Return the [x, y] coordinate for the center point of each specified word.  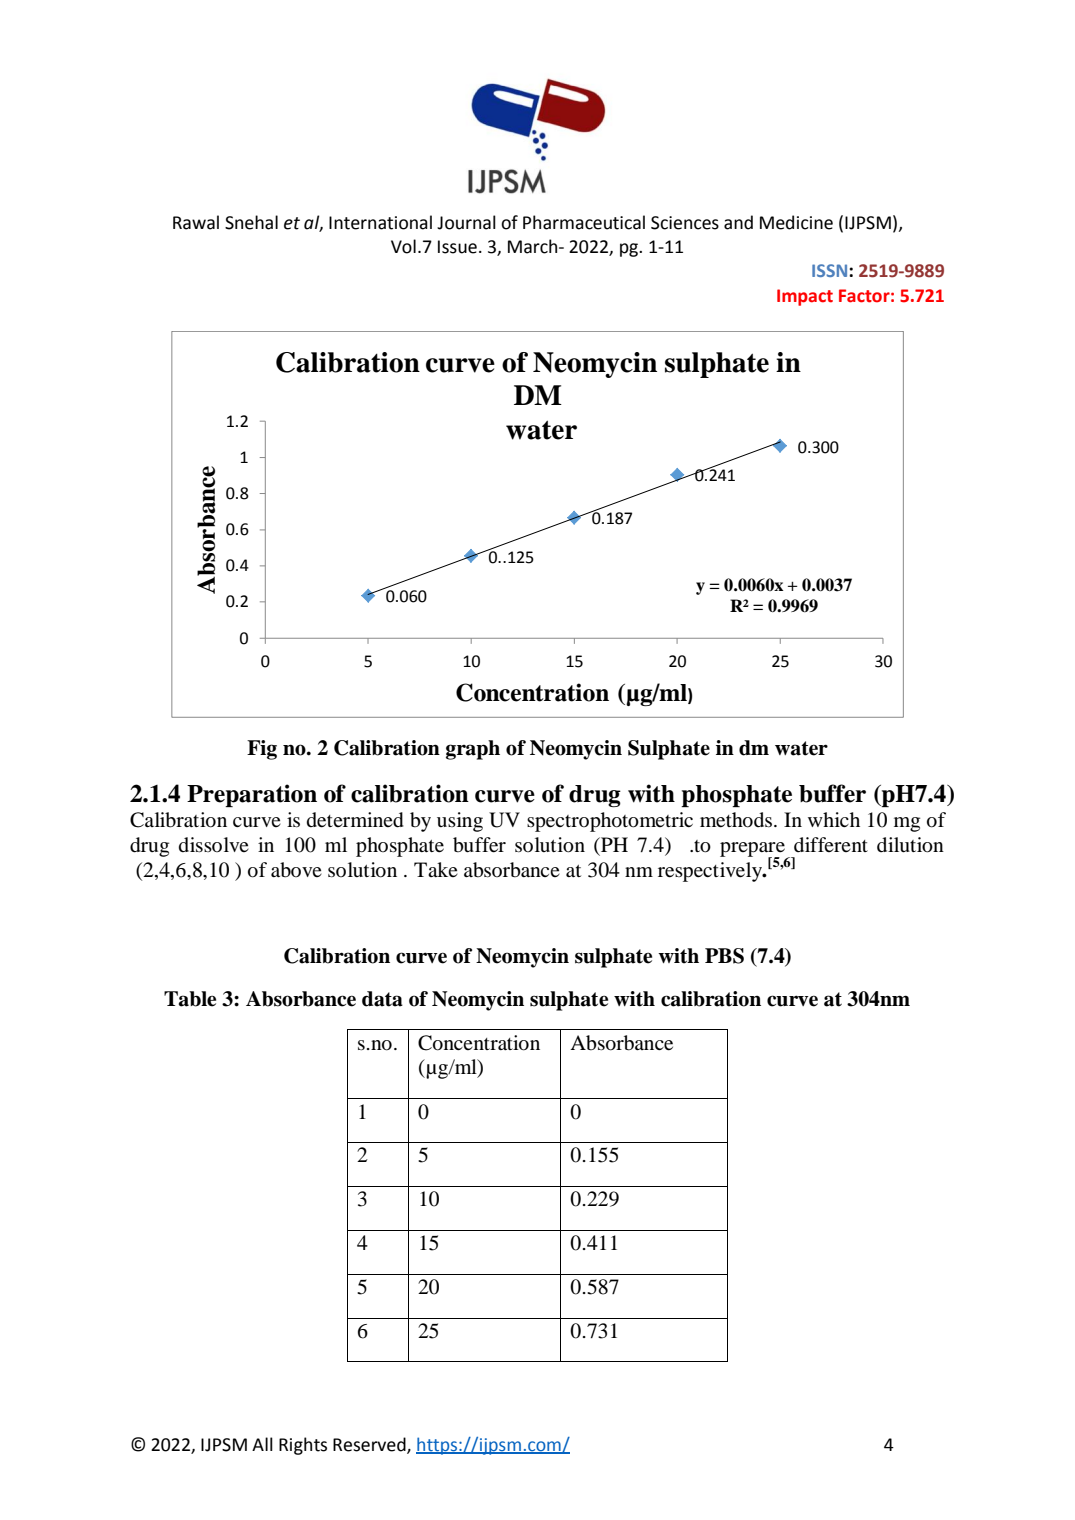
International [380, 222]
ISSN [831, 270]
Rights [303, 1446]
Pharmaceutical [584, 222]
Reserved [370, 1445]
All [262, 1444]
